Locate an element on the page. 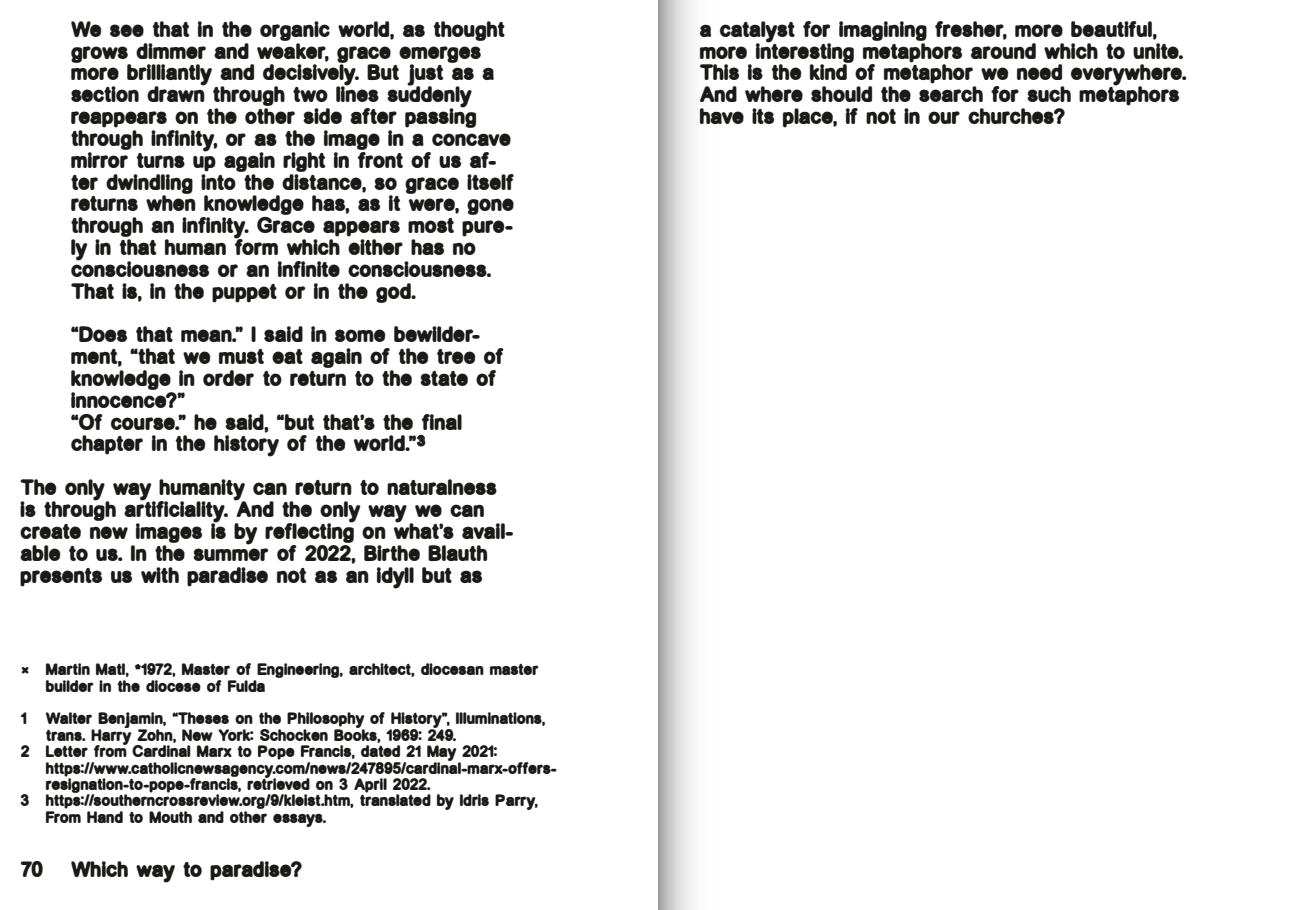 The image size is (1316, 910). with is located at coordinates (160, 575).
